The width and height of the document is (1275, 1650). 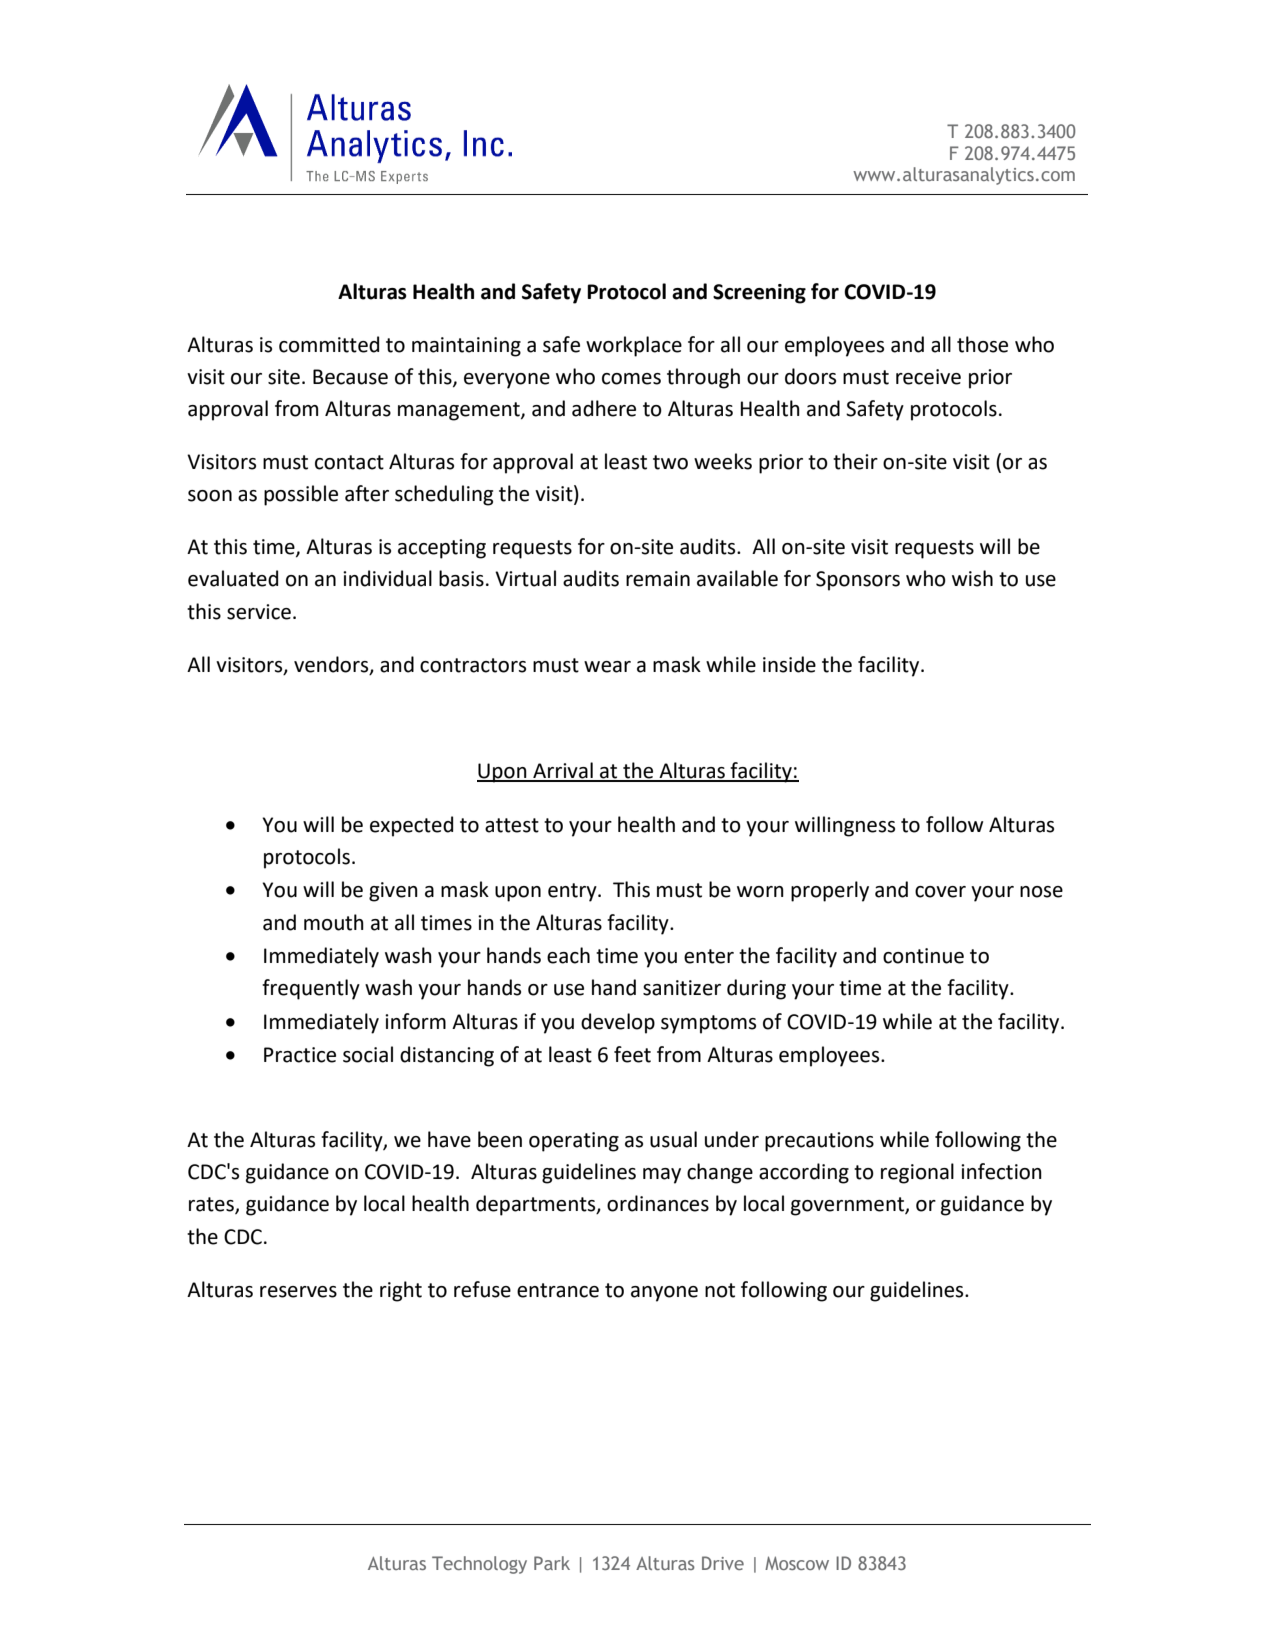 What do you see at coordinates (658, 1203) in the document?
I see `ordinances` at bounding box center [658, 1203].
